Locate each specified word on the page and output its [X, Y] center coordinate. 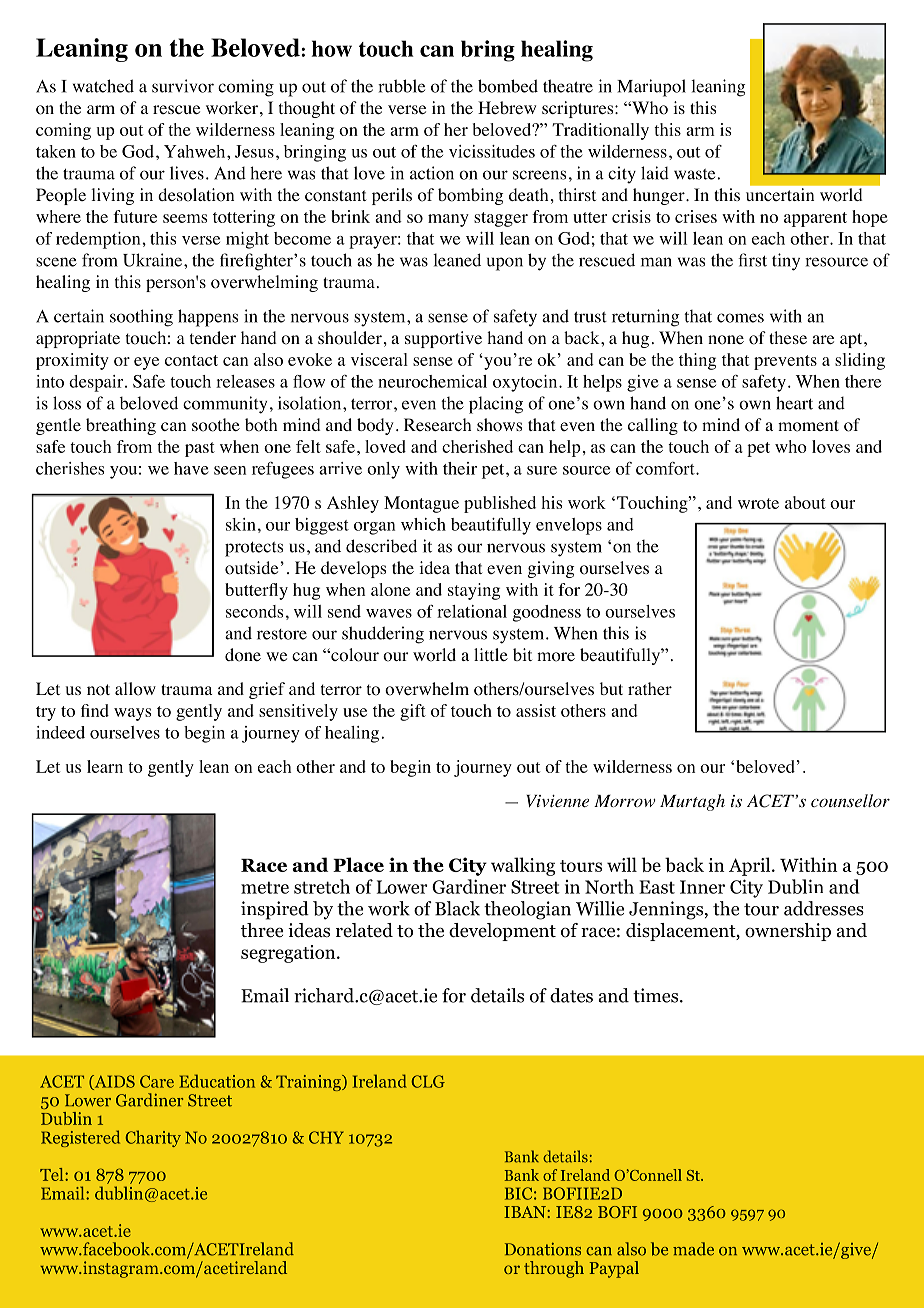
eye [146, 363]
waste [696, 174]
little [491, 654]
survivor [183, 86]
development [502, 932]
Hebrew [507, 107]
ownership [788, 932]
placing [496, 405]
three [262, 930]
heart [794, 403]
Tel [53, 1174]
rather [650, 688]
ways [132, 714]
